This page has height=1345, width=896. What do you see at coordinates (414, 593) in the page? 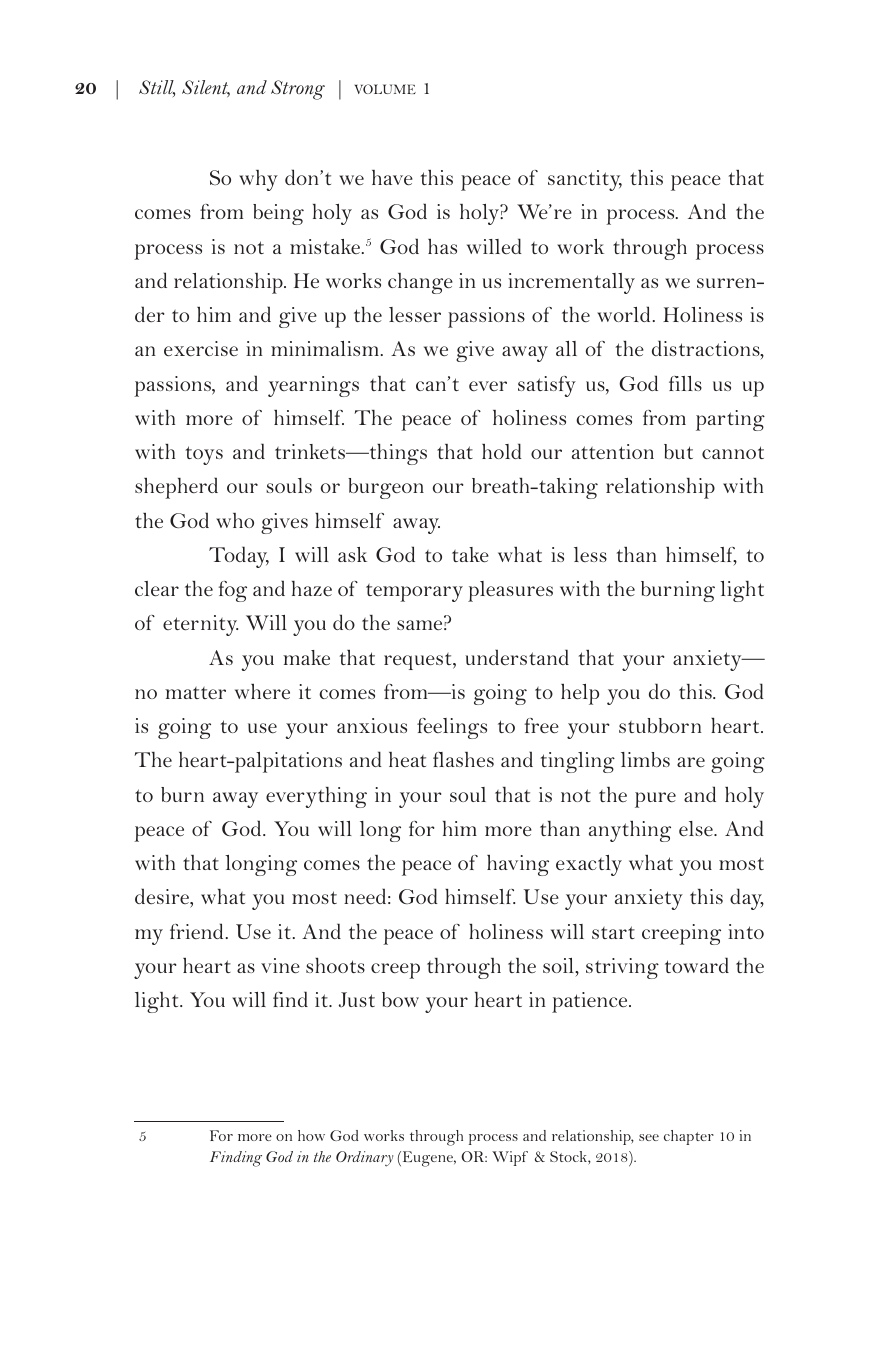
I see `temporary` at bounding box center [414, 593].
